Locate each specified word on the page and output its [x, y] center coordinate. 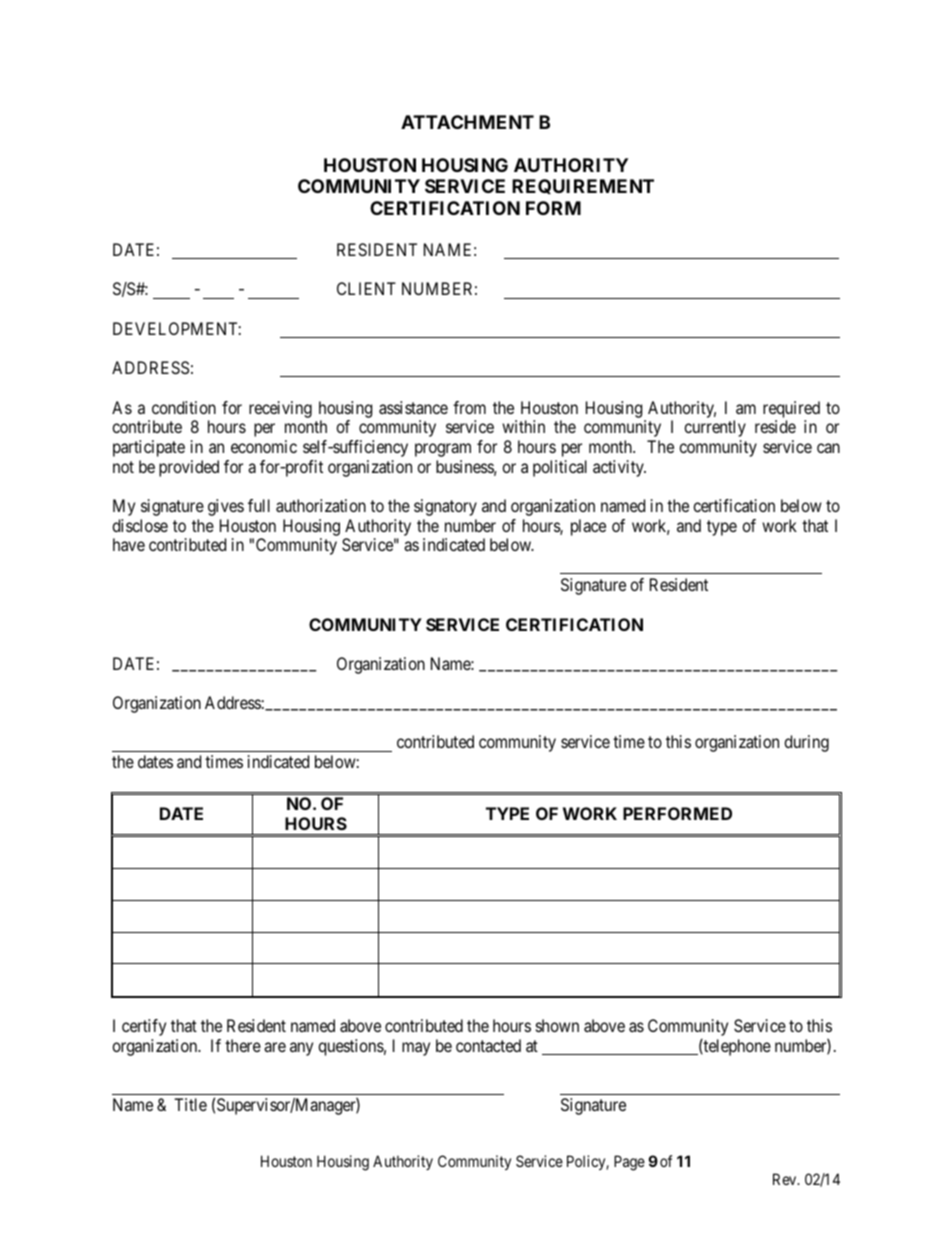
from [469, 407]
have [129, 544]
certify [144, 1027]
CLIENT [366, 288]
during [806, 743]
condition [184, 407]
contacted [488, 1045]
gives [226, 507]
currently [715, 428]
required [791, 409]
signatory [445, 507]
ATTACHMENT [467, 122]
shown [557, 1025]
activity [619, 468]
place [588, 527]
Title [190, 1104]
